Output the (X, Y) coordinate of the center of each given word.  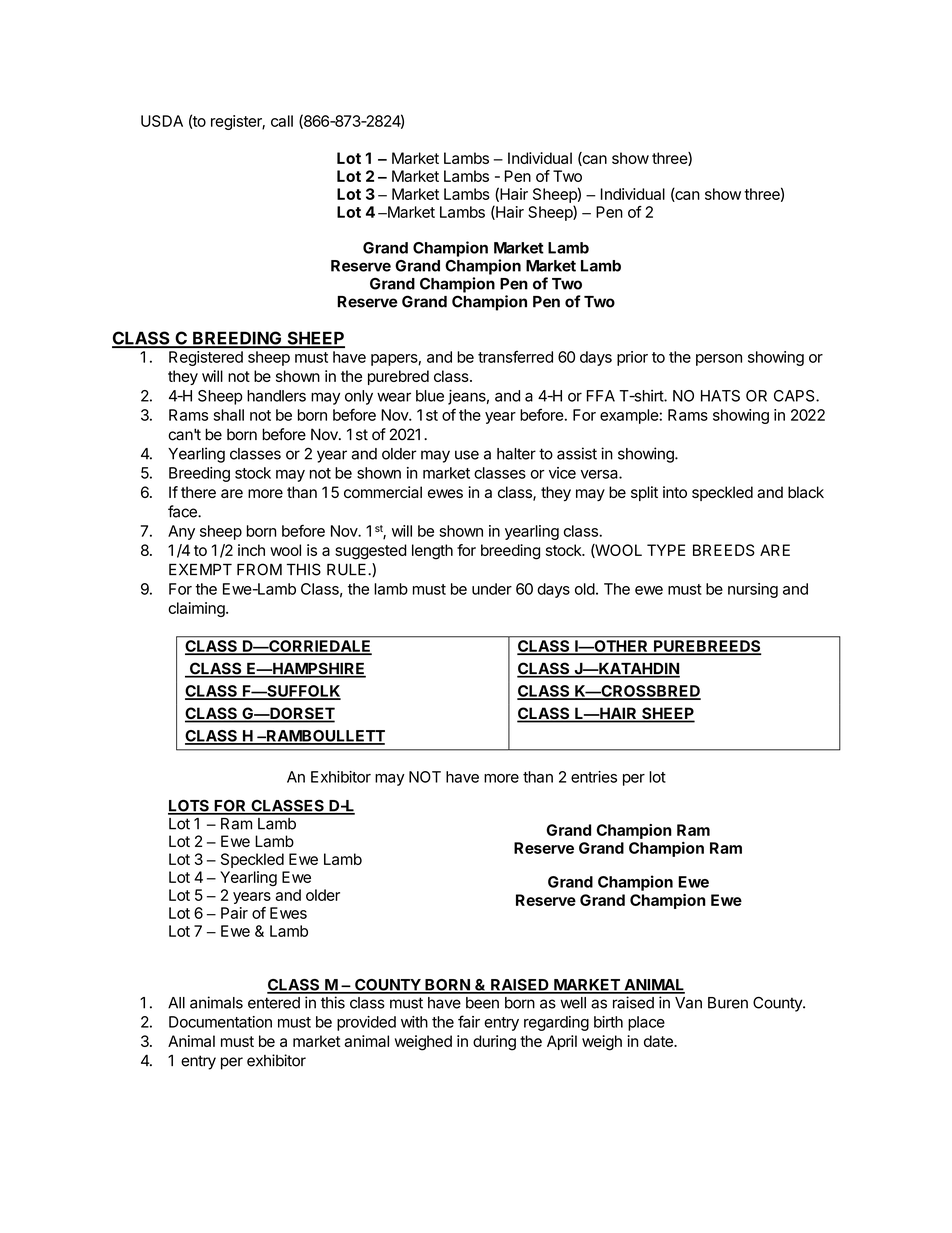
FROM (259, 569)
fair (469, 1021)
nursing (753, 590)
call (282, 121)
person (719, 360)
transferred (515, 357)
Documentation (220, 1022)
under (492, 589)
